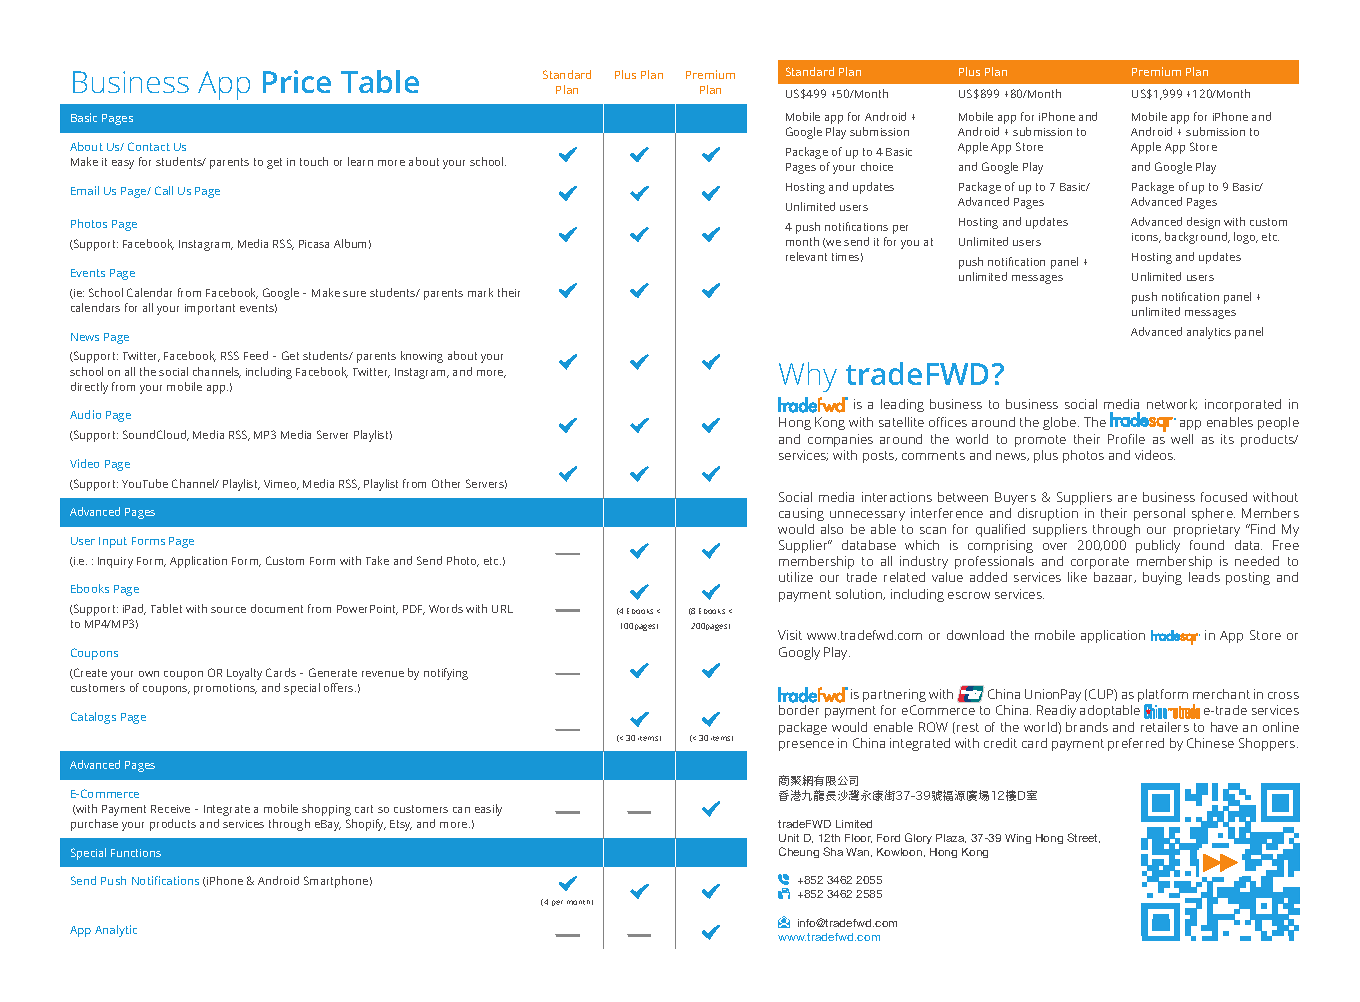  I want to click on Feed, so click(256, 355).
